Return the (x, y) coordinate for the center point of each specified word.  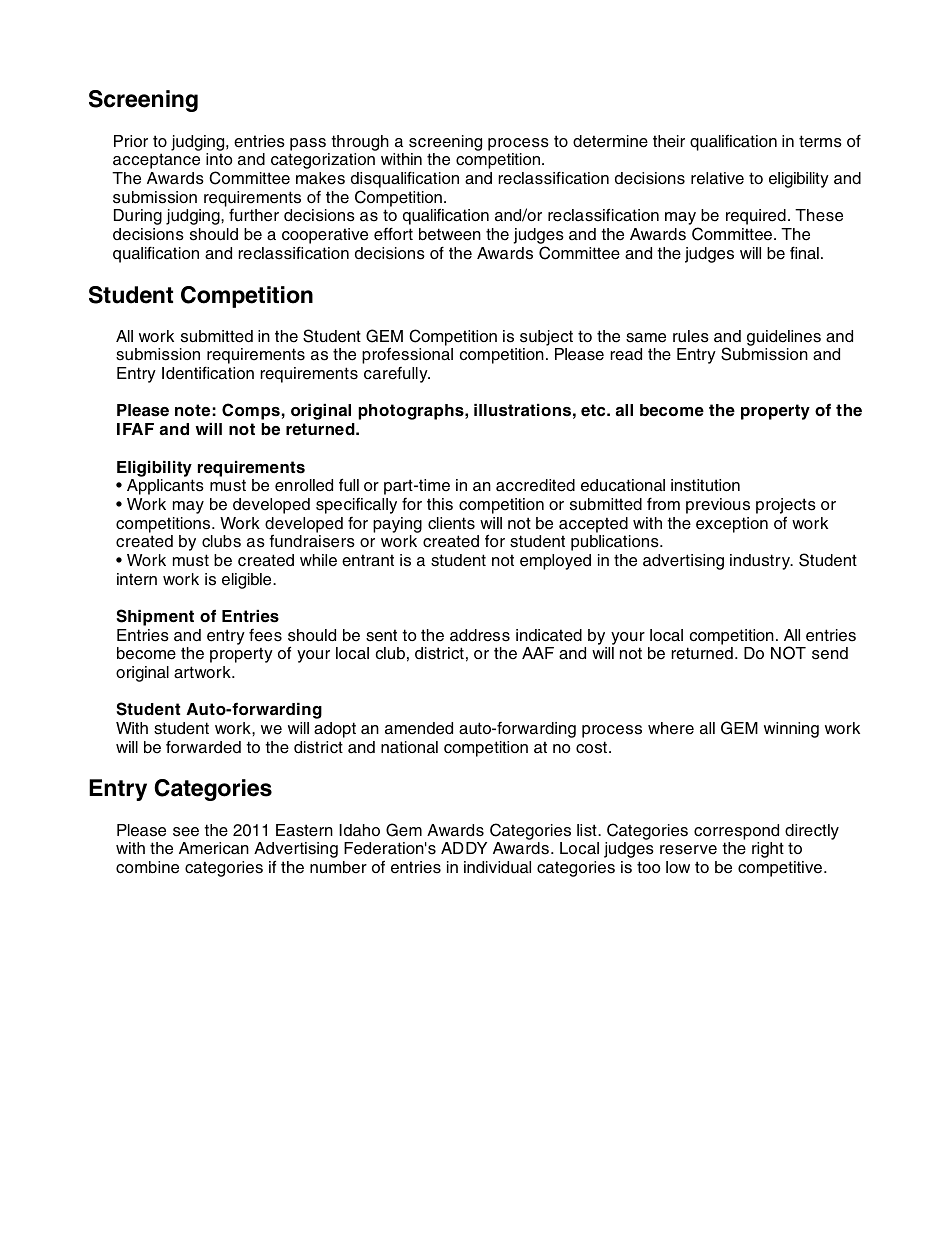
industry (761, 562)
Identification (208, 373)
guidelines (784, 338)
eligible (248, 581)
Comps (251, 411)
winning (791, 730)
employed (555, 562)
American (214, 848)
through (360, 143)
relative (717, 178)
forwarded (203, 747)
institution (705, 485)
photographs (412, 412)
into (219, 159)
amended (419, 728)
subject (546, 338)
